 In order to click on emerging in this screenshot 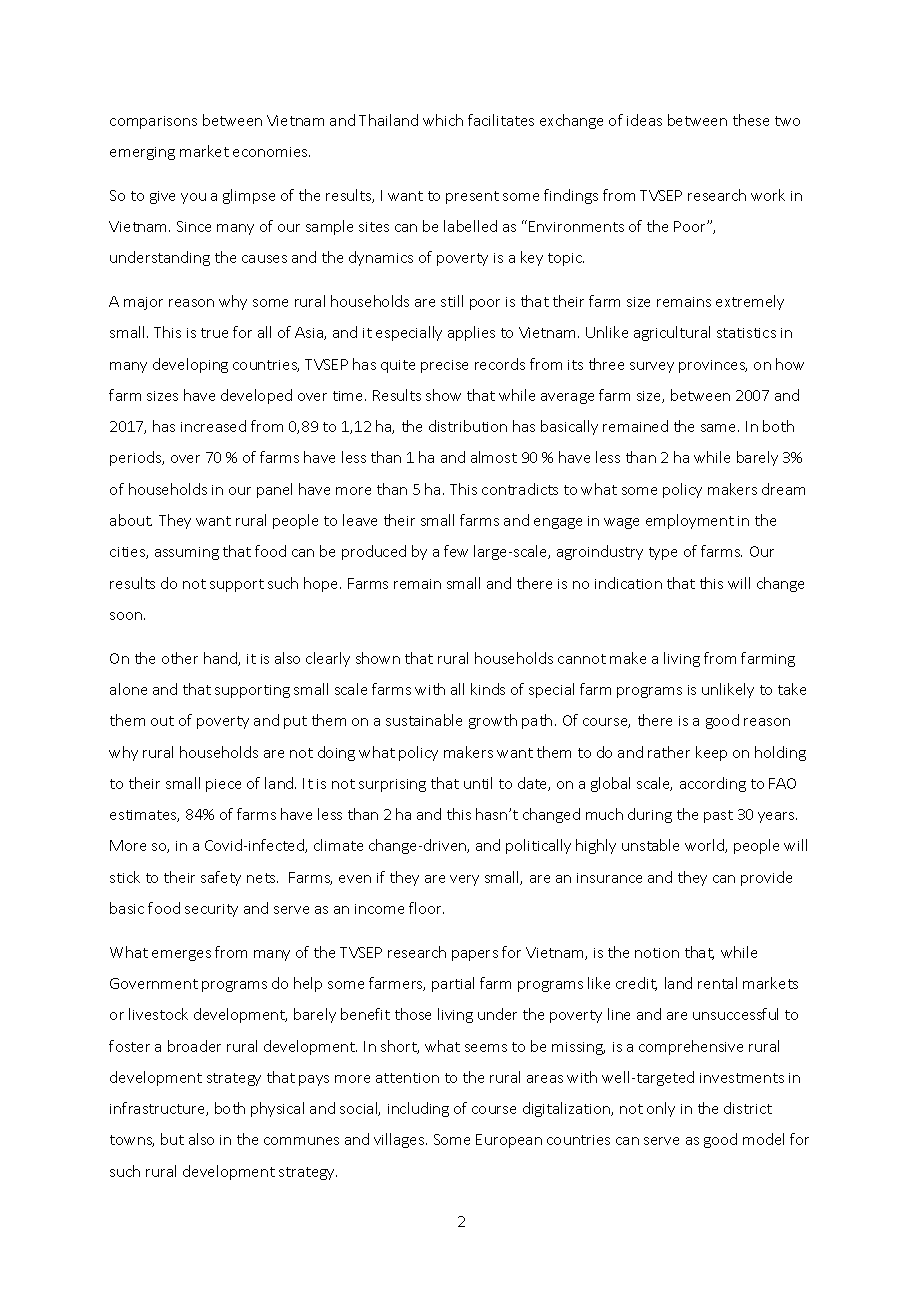, I will do `click(142, 153)`.
